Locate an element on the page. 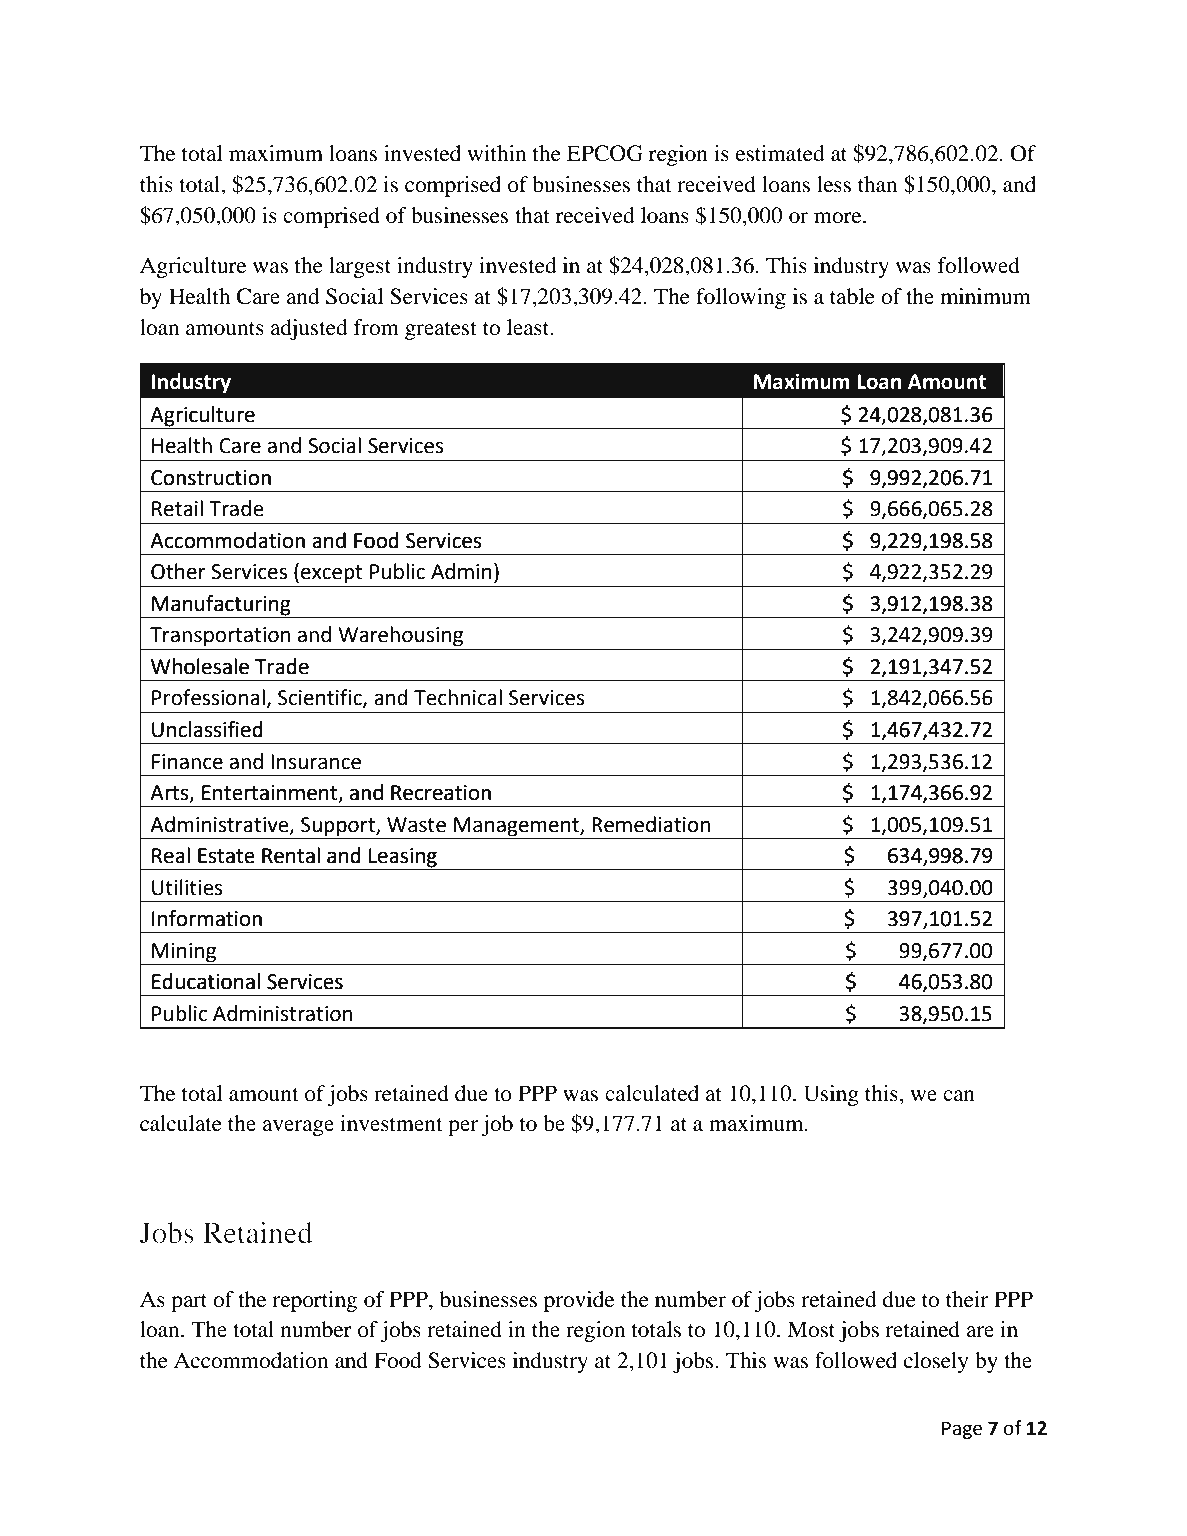 This image has height=1536, width=1187. within is located at coordinates (496, 153).
